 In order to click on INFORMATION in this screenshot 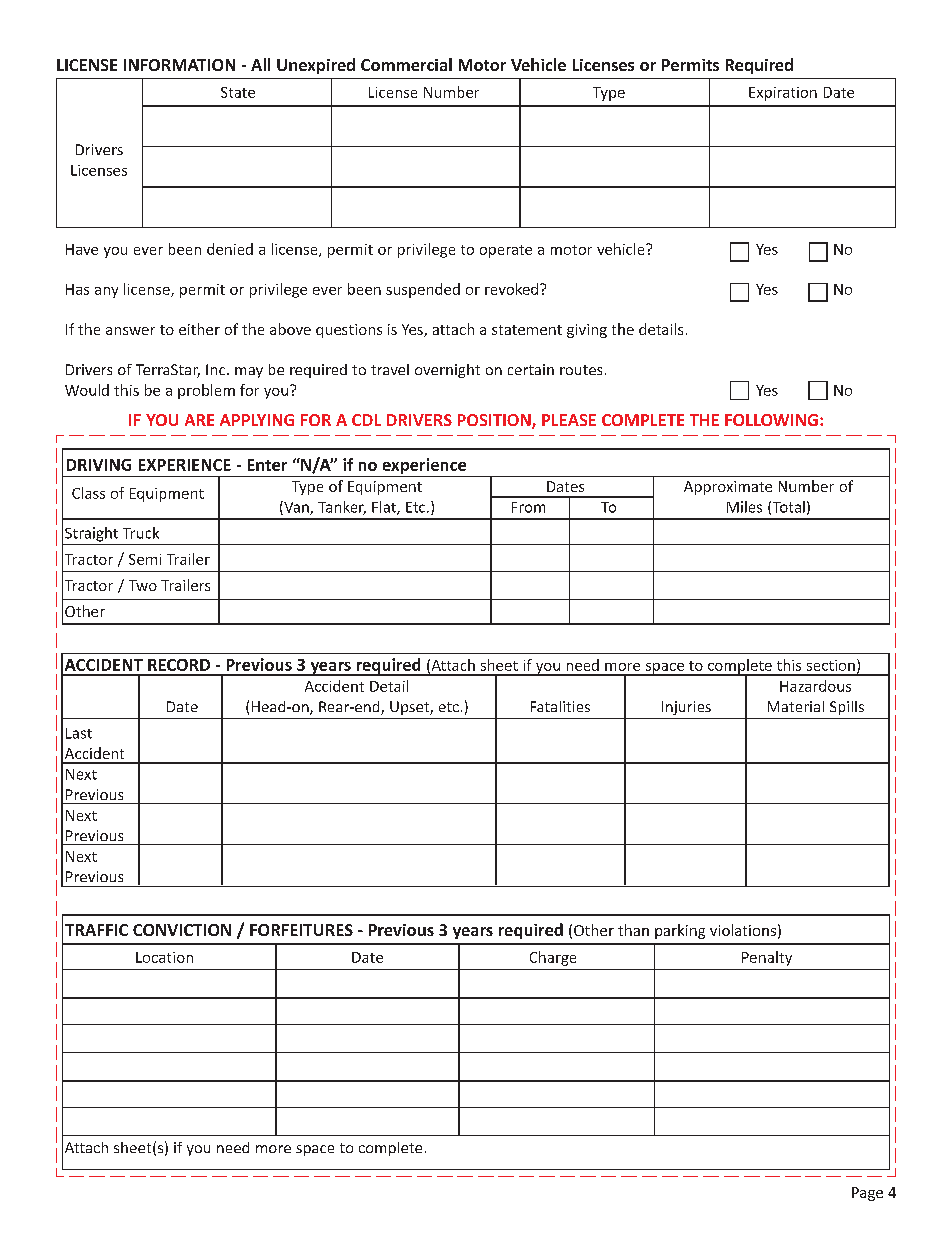, I will do `click(179, 65)`.
